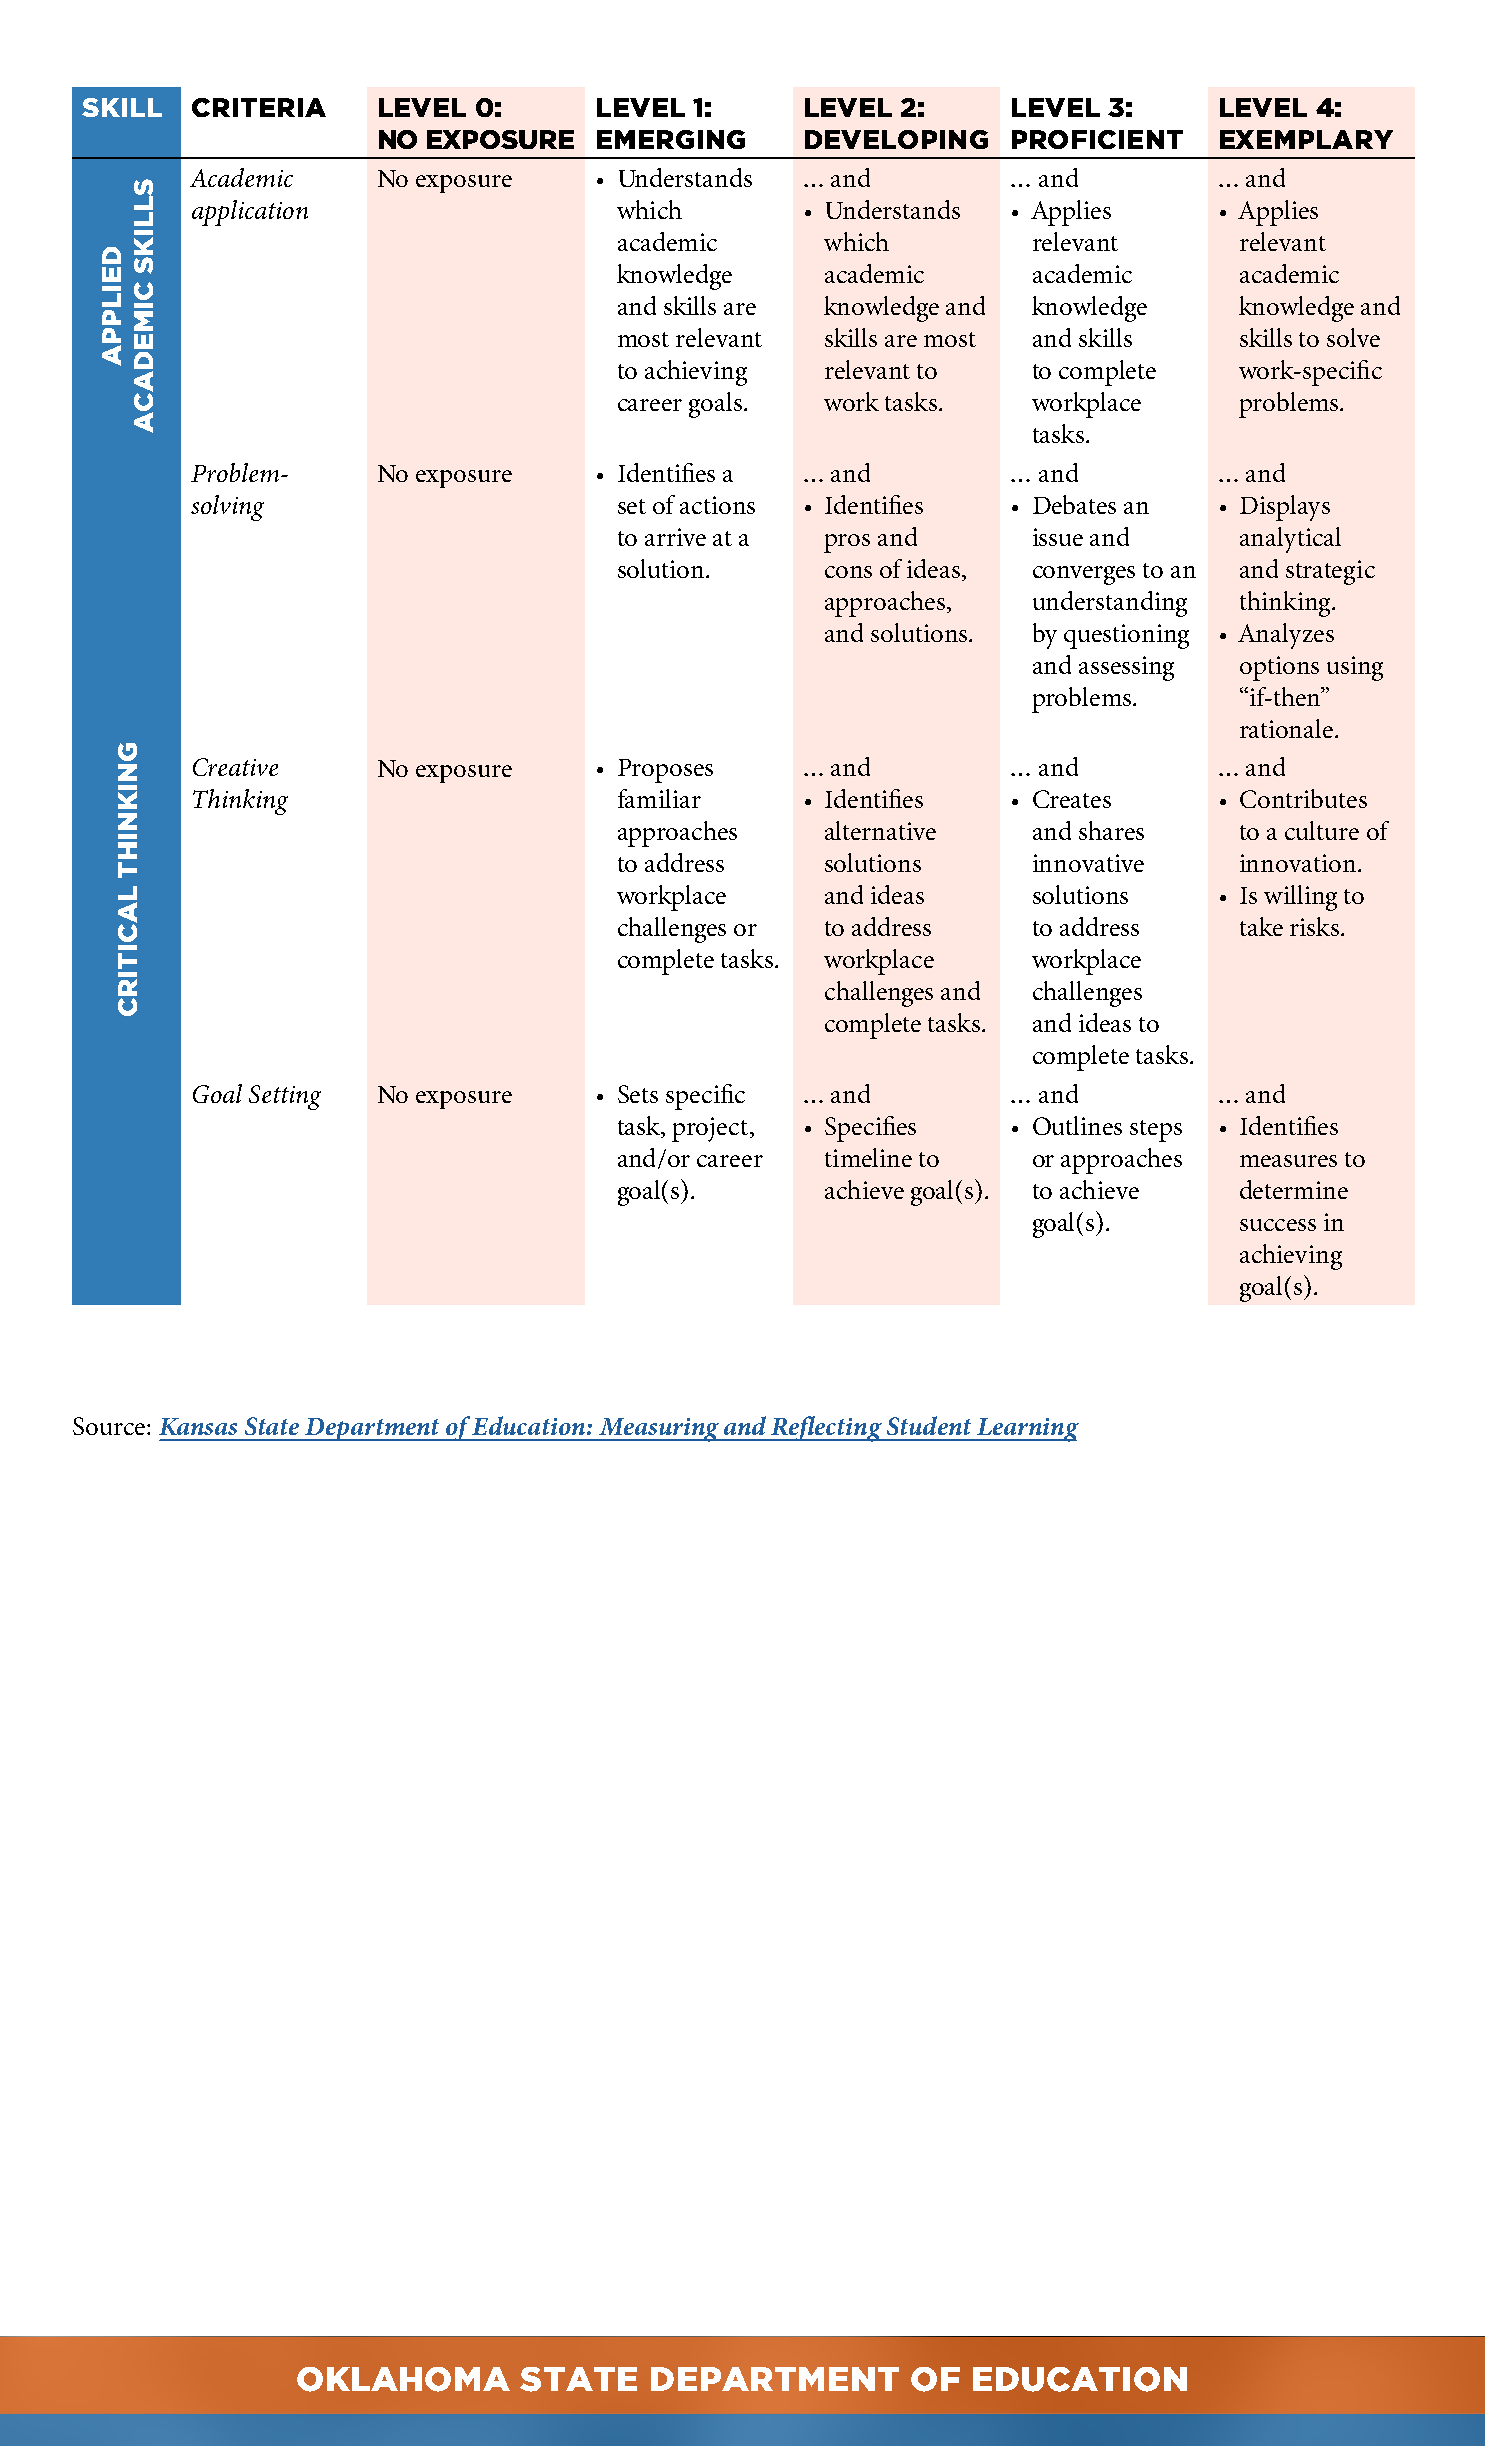  I want to click on Proposes, so click(665, 771).
